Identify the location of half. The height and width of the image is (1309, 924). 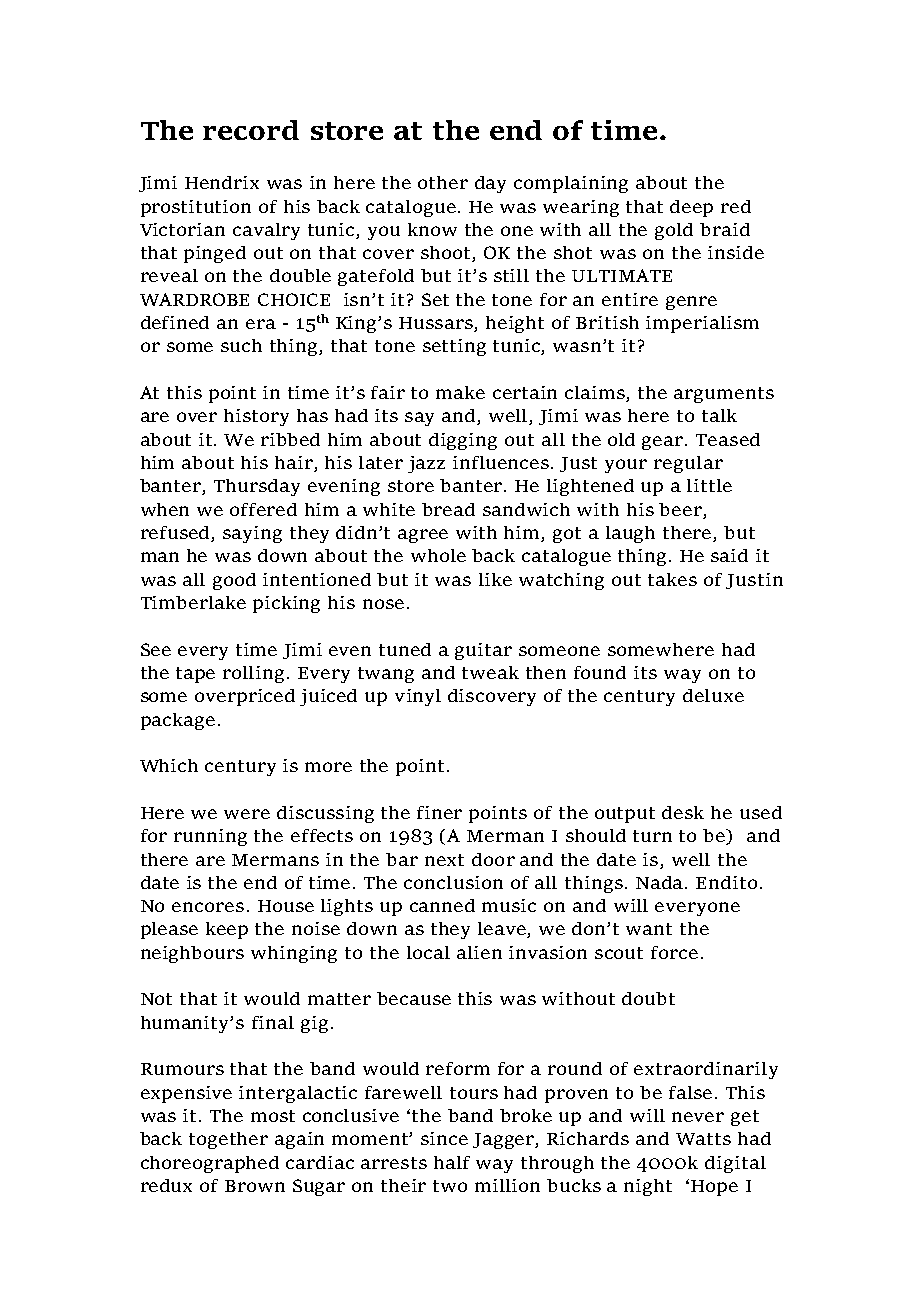
(452, 1162).
